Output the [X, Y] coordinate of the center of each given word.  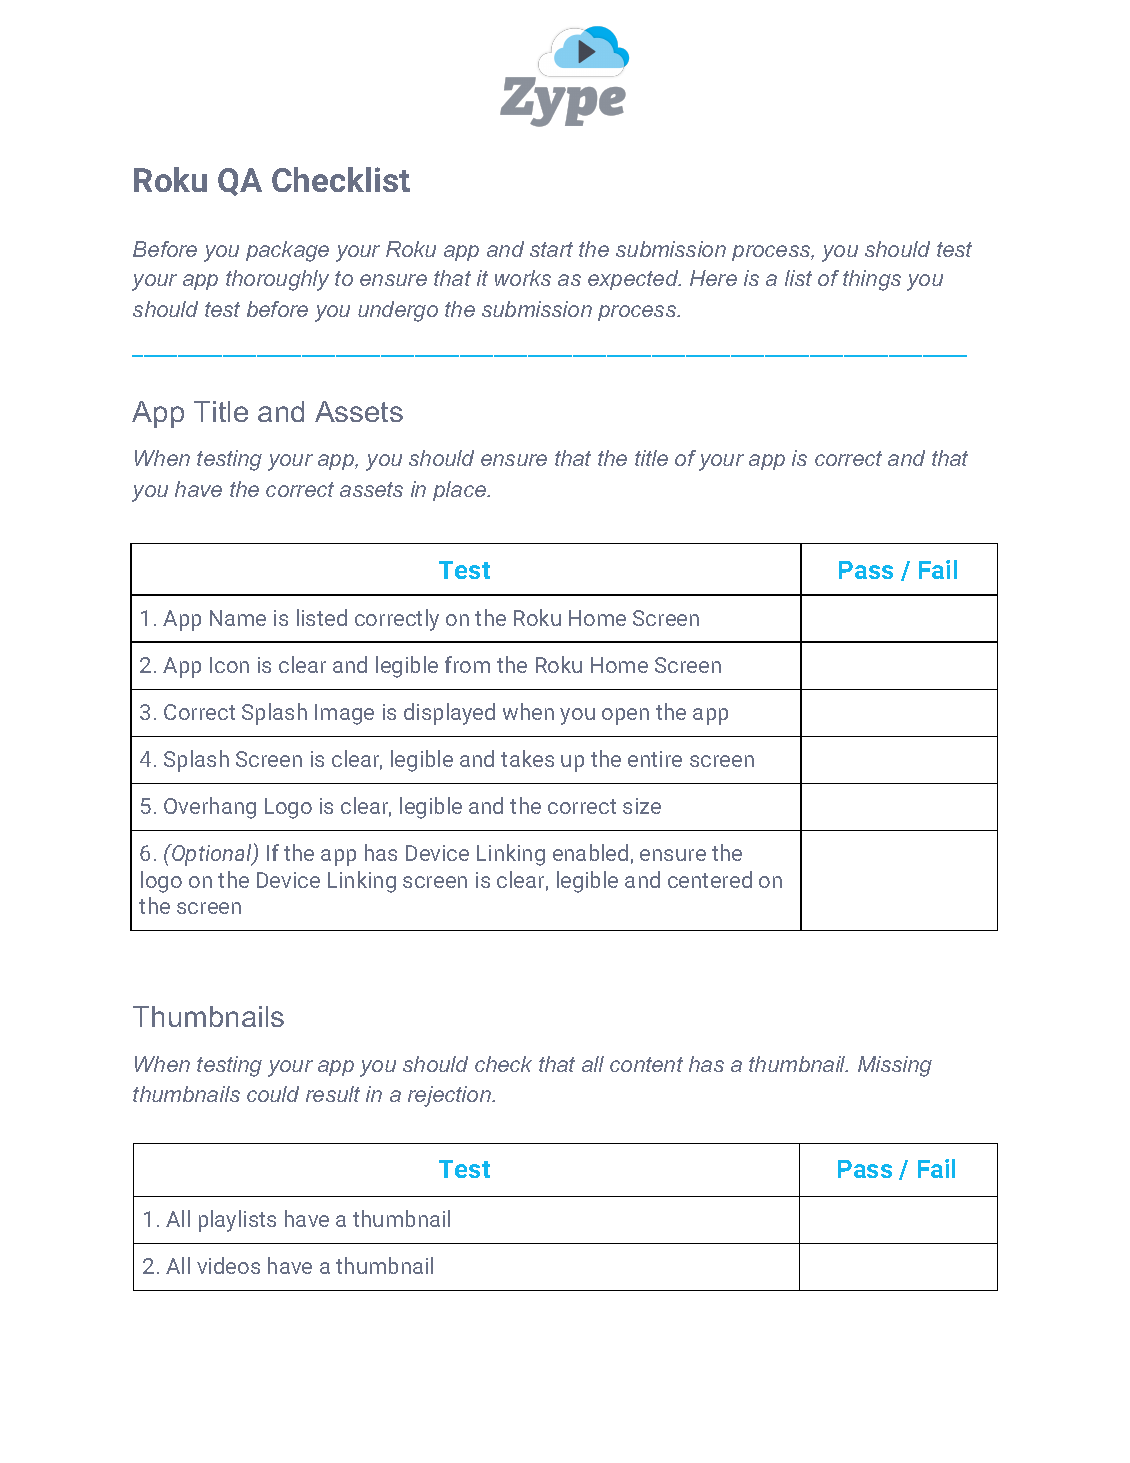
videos [228, 1265]
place [460, 491]
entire [655, 759]
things [872, 280]
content [646, 1064]
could [273, 1094]
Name [238, 618]
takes [527, 758]
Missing [895, 1066]
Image [344, 714]
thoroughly [277, 280]
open [625, 716]
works [523, 278]
